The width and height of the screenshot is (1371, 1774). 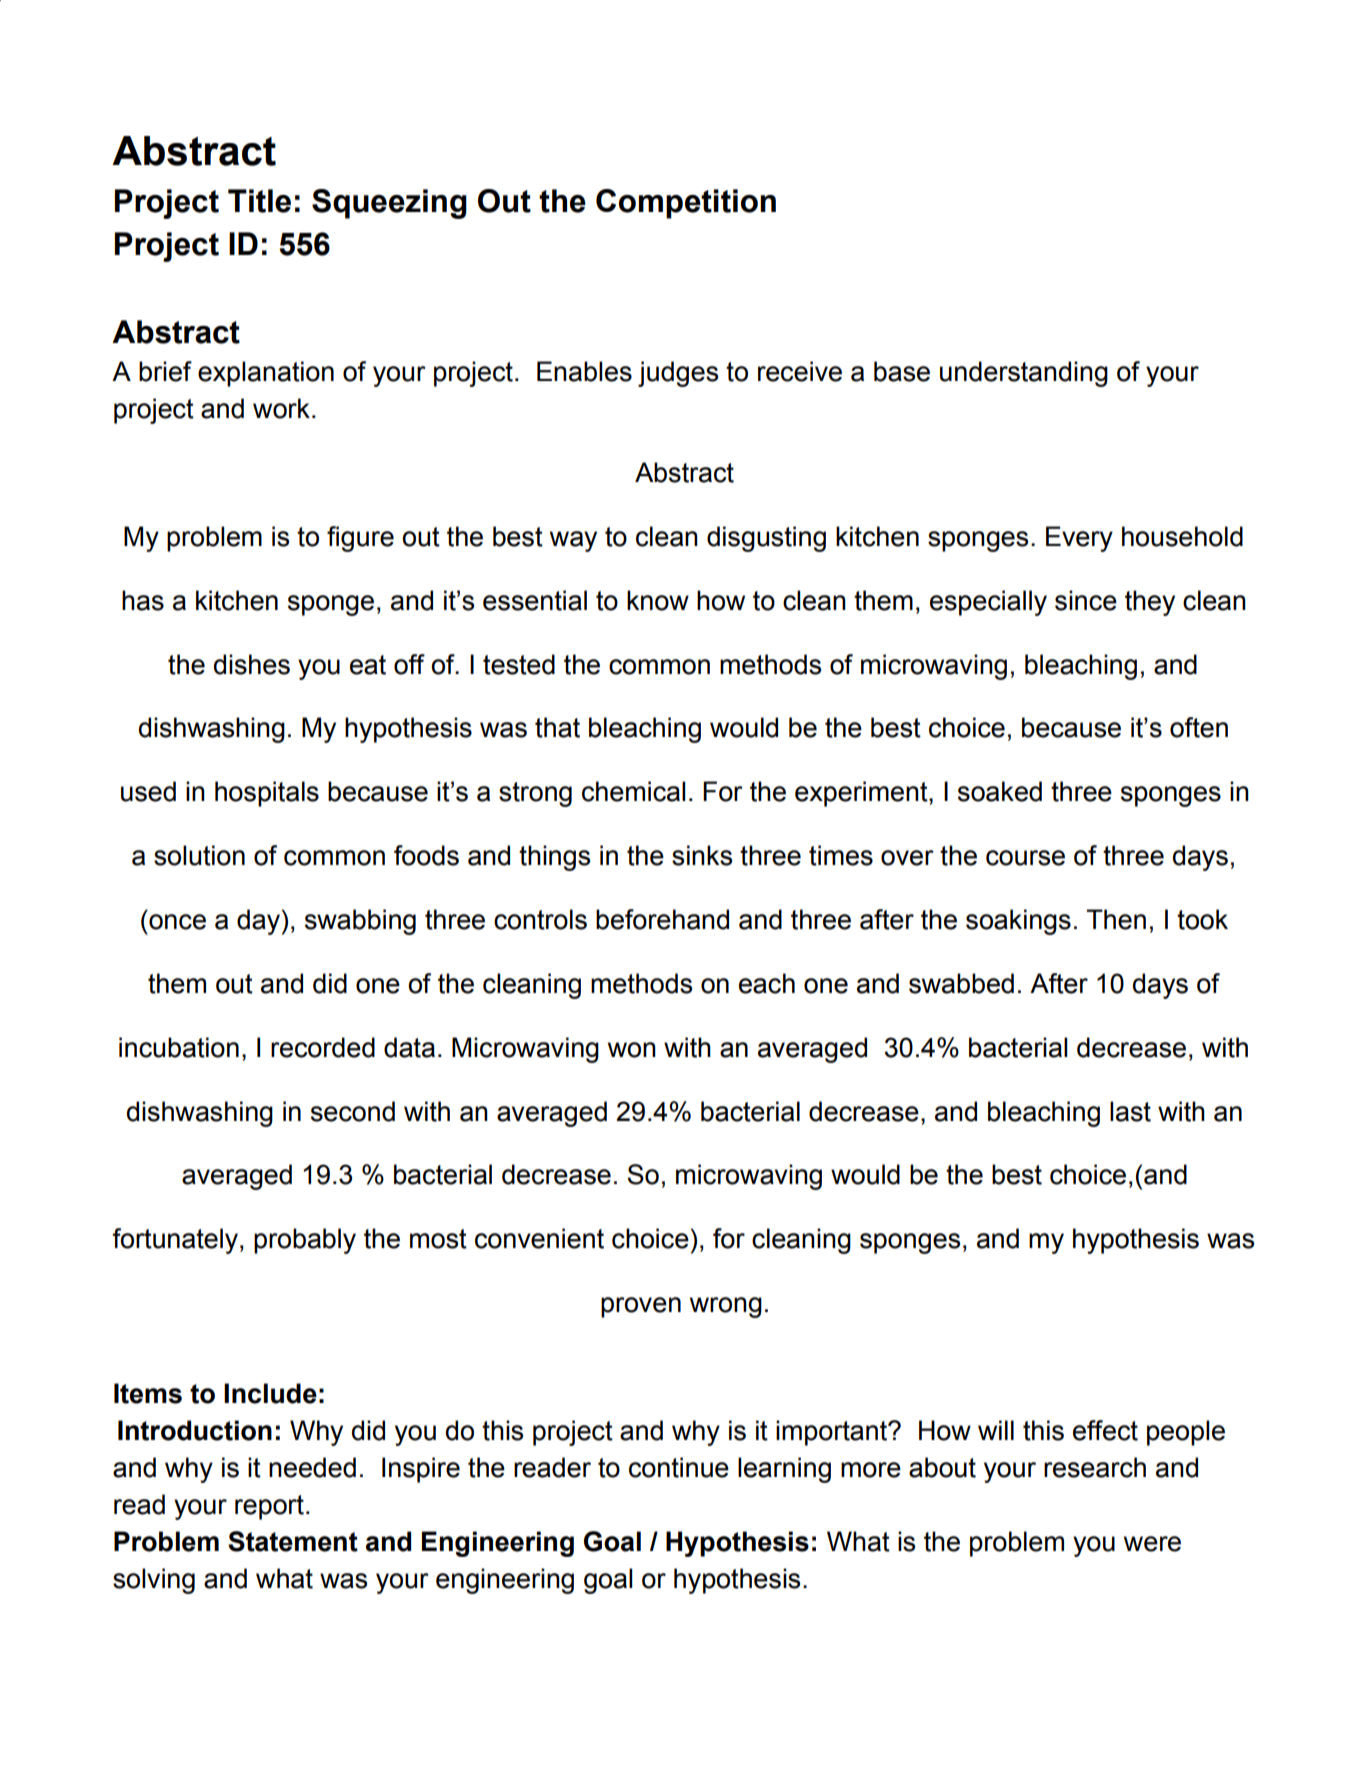 I want to click on know, so click(x=658, y=600).
